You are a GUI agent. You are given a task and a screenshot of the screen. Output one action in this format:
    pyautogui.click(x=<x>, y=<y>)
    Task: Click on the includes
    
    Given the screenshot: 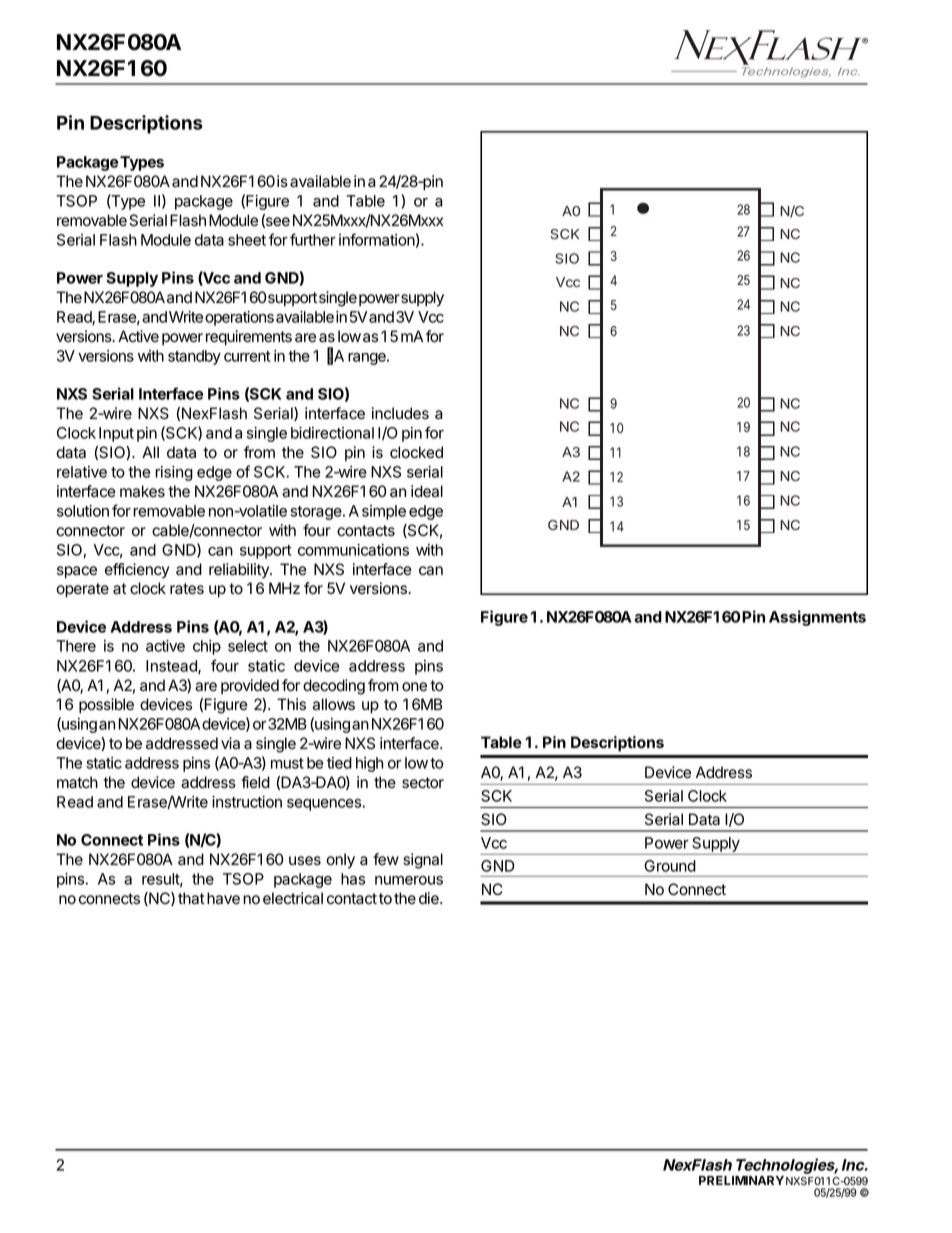 What is the action you would take?
    pyautogui.click(x=400, y=413)
